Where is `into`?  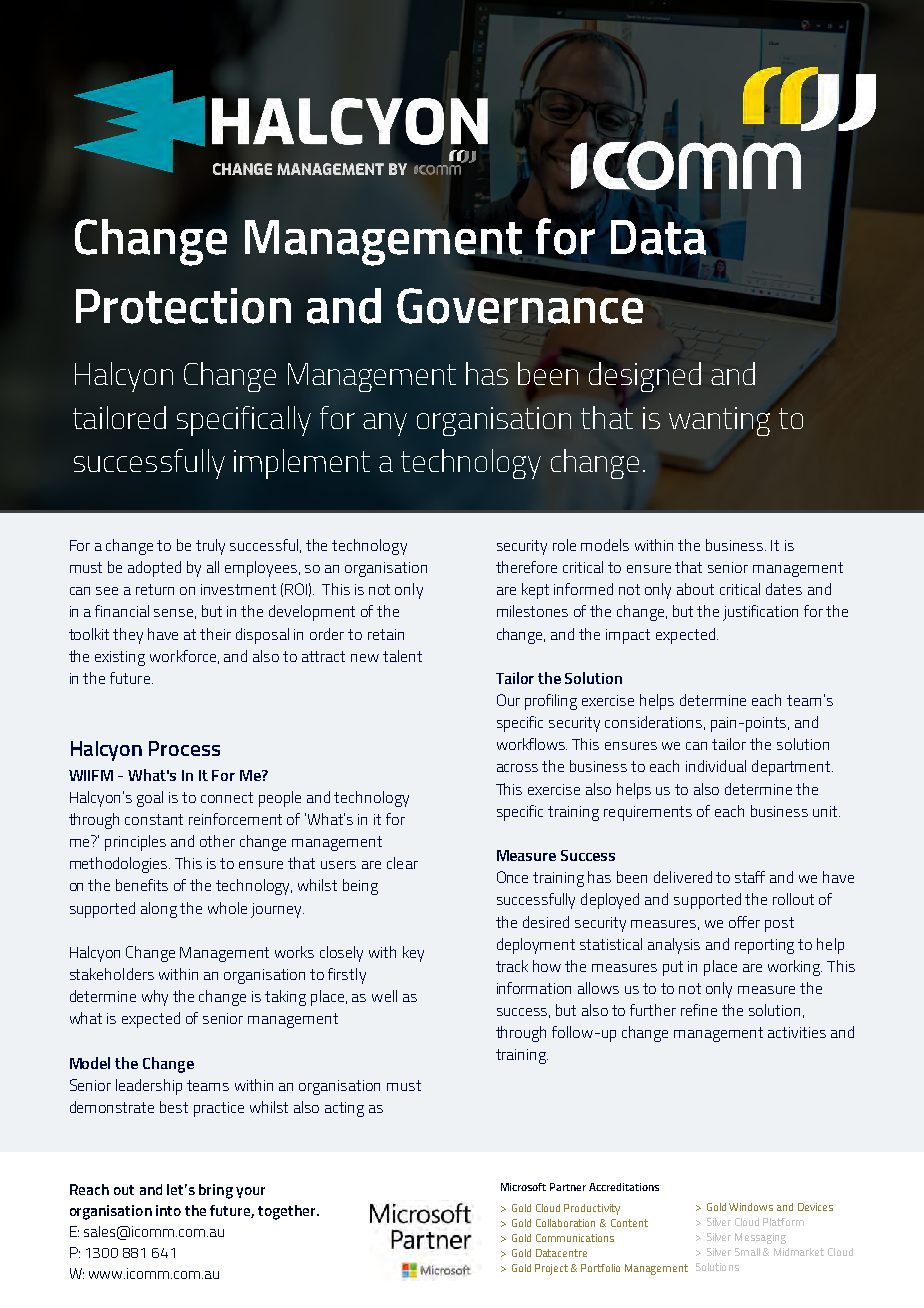
into is located at coordinates (168, 1210).
